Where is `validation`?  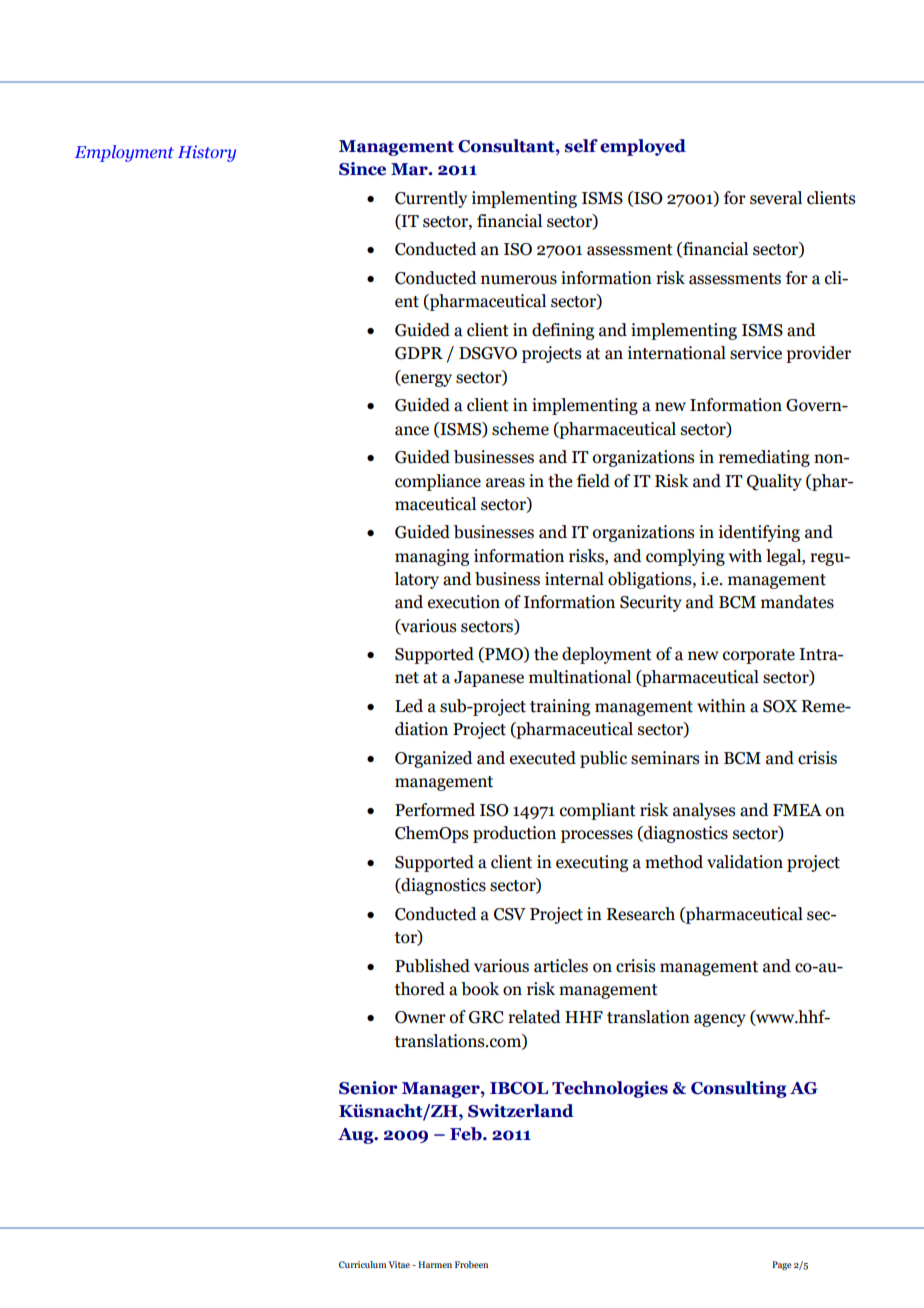
validation is located at coordinates (745, 862).
